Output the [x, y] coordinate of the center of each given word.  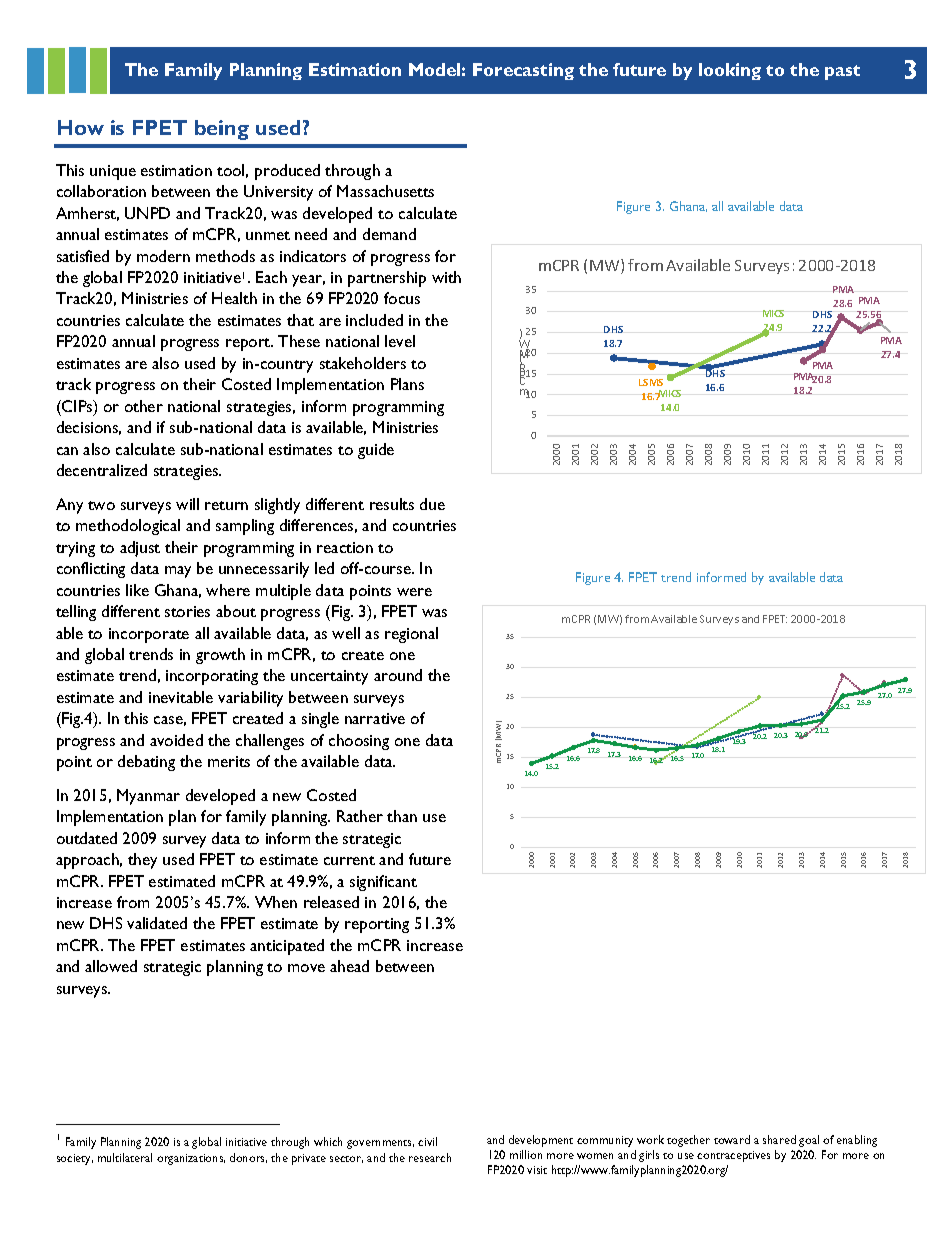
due [432, 504]
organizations [191, 1159]
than [402, 816]
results [392, 504]
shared [779, 1139]
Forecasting [523, 71]
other [144, 406]
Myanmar [148, 797]
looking [730, 71]
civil [427, 1141]
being [222, 130]
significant [383, 883]
